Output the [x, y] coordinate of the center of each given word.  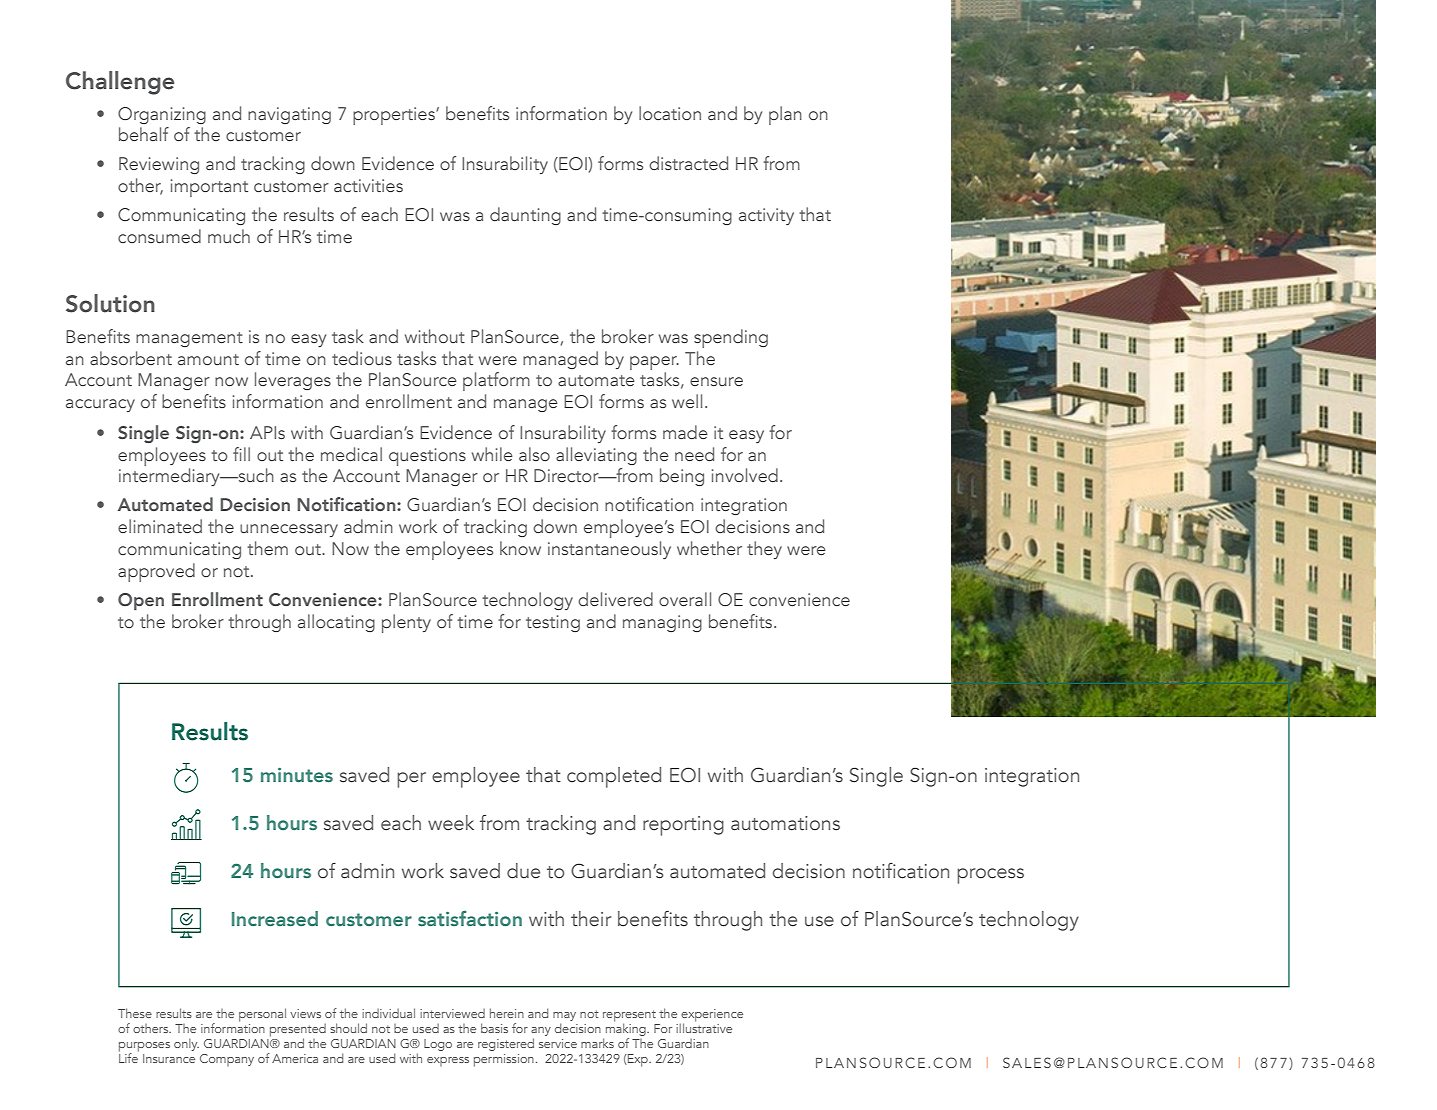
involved [745, 475]
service [558, 1043]
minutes [297, 775]
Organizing [162, 115]
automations [785, 823]
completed [614, 777]
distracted [688, 163]
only [186, 1044]
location [670, 113]
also [534, 454]
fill [241, 454]
